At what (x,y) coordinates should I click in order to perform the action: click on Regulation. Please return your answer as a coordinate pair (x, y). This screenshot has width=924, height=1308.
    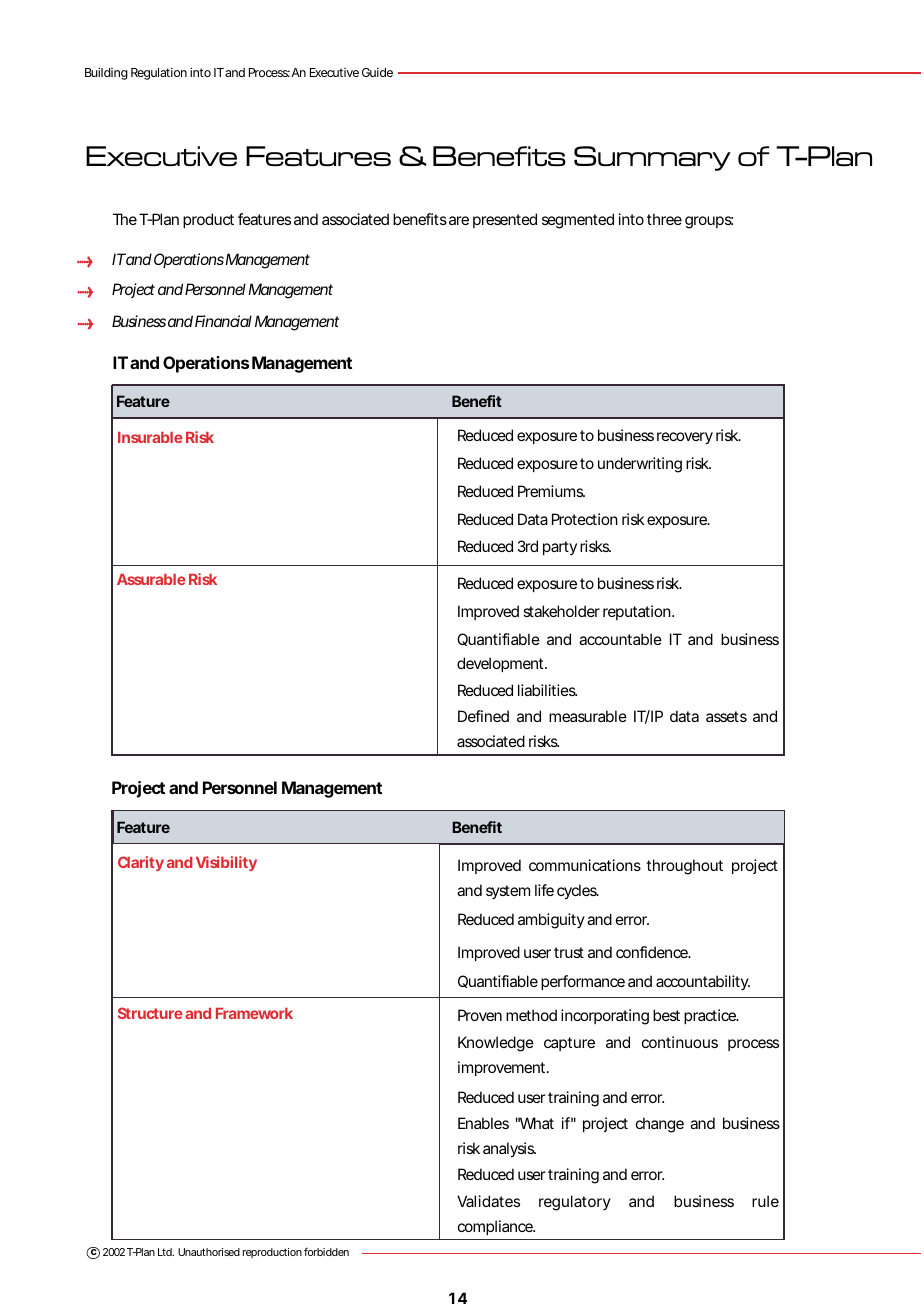
    Looking at the image, I should click on (159, 73).
